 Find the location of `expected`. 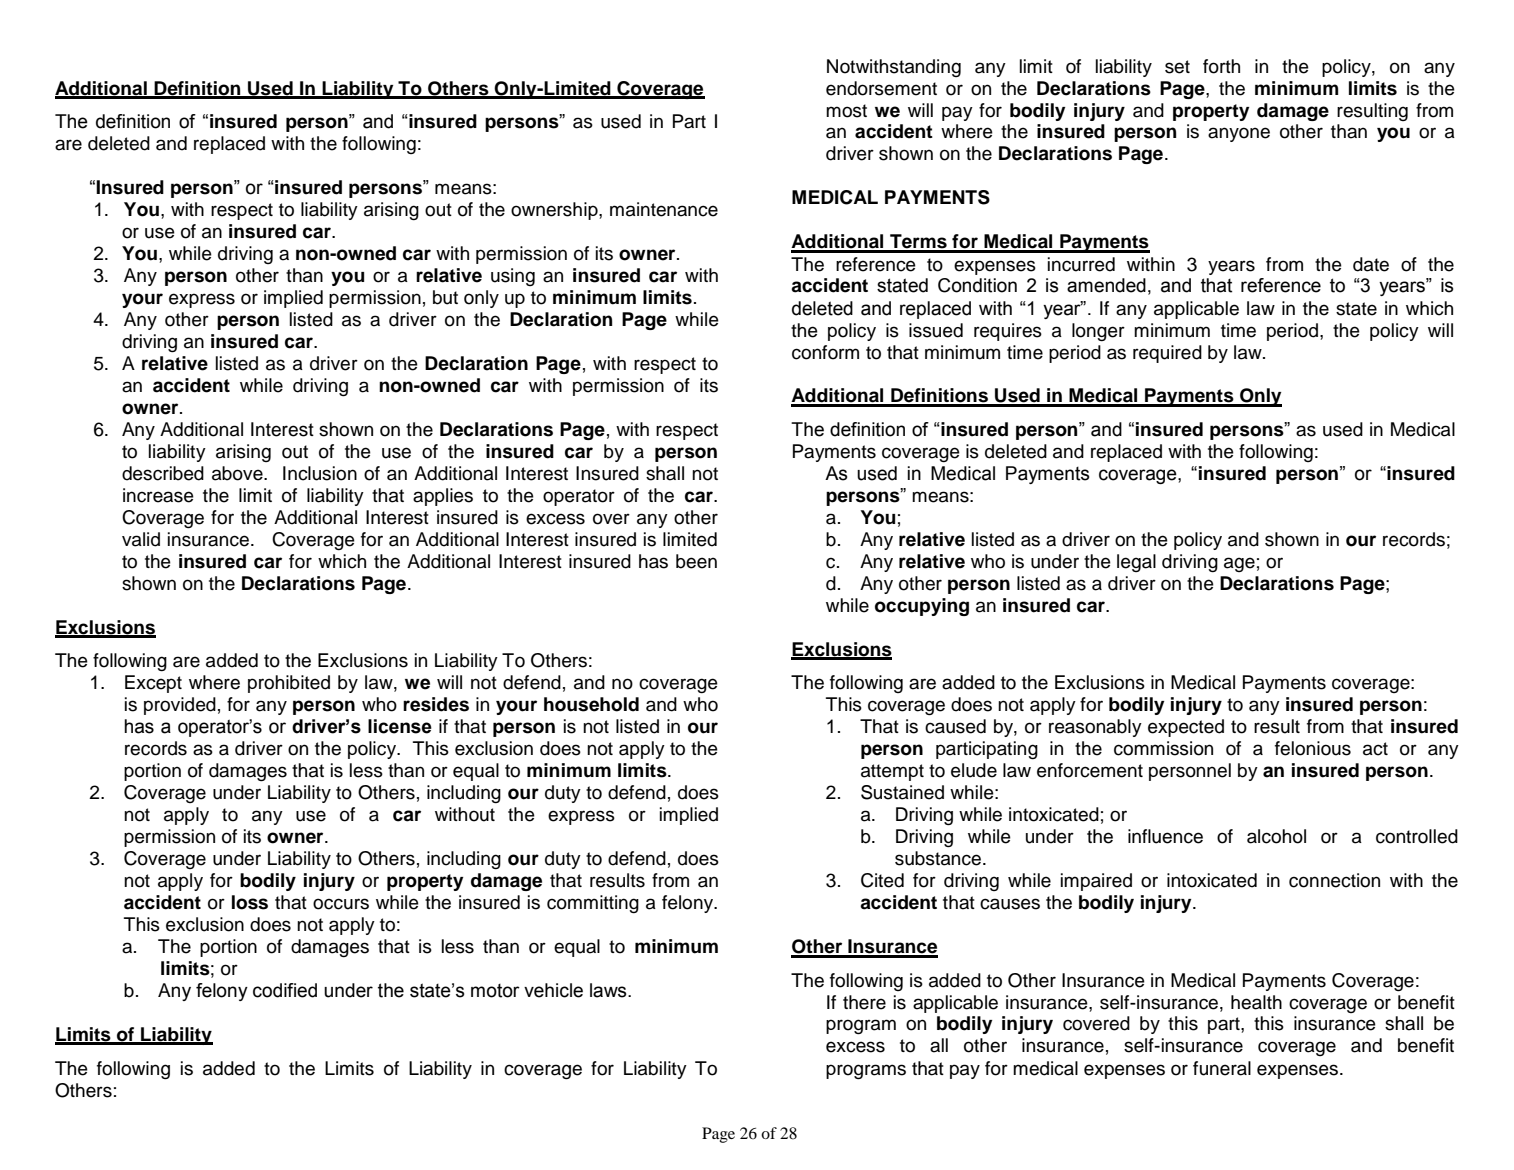

expected is located at coordinates (1186, 728).
